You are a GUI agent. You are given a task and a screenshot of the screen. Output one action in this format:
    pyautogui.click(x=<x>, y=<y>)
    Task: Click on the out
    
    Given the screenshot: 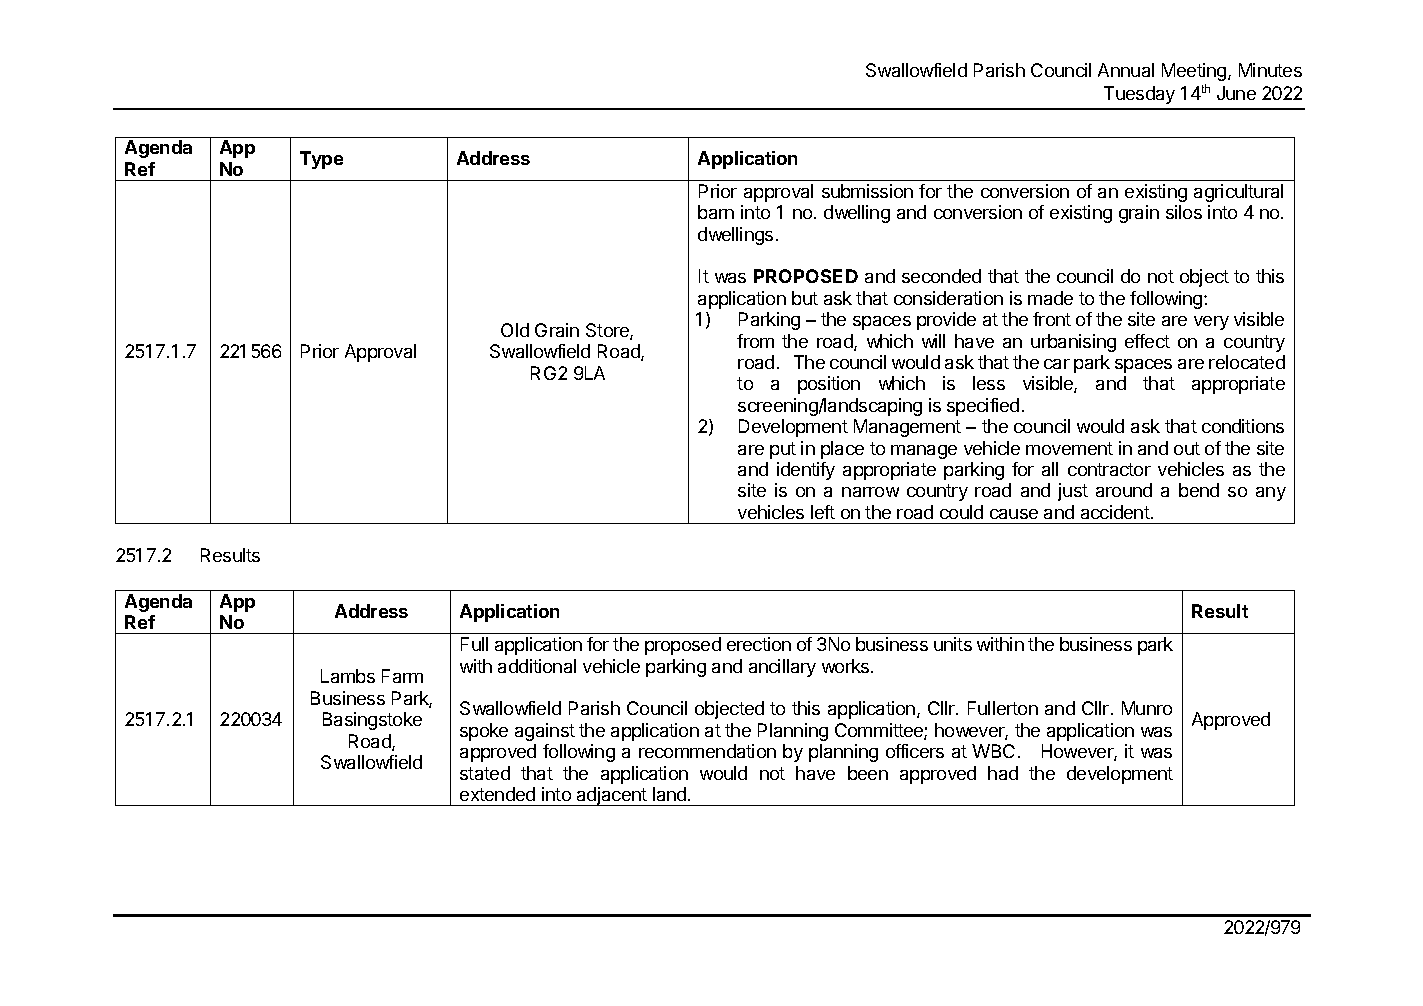 What is the action you would take?
    pyautogui.click(x=1187, y=448)
